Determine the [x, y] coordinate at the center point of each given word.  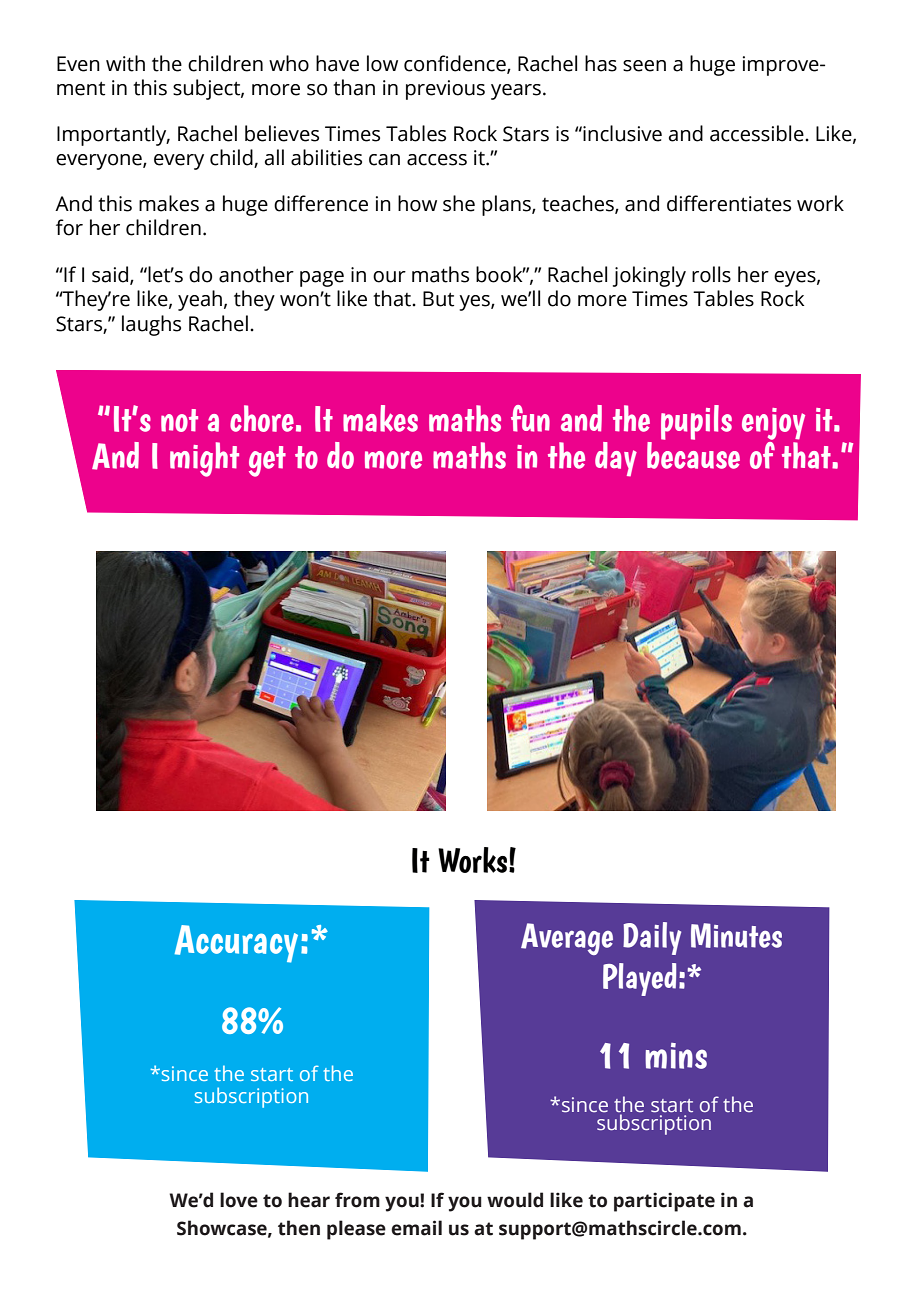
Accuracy [236, 944]
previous [445, 90]
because [693, 455]
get [267, 461]
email [416, 1228]
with [125, 63]
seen [644, 66]
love [239, 1200]
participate [664, 1202]
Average [567, 939]
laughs [151, 325]
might [204, 459]
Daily [652, 938]
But [438, 299]
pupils [696, 422]
